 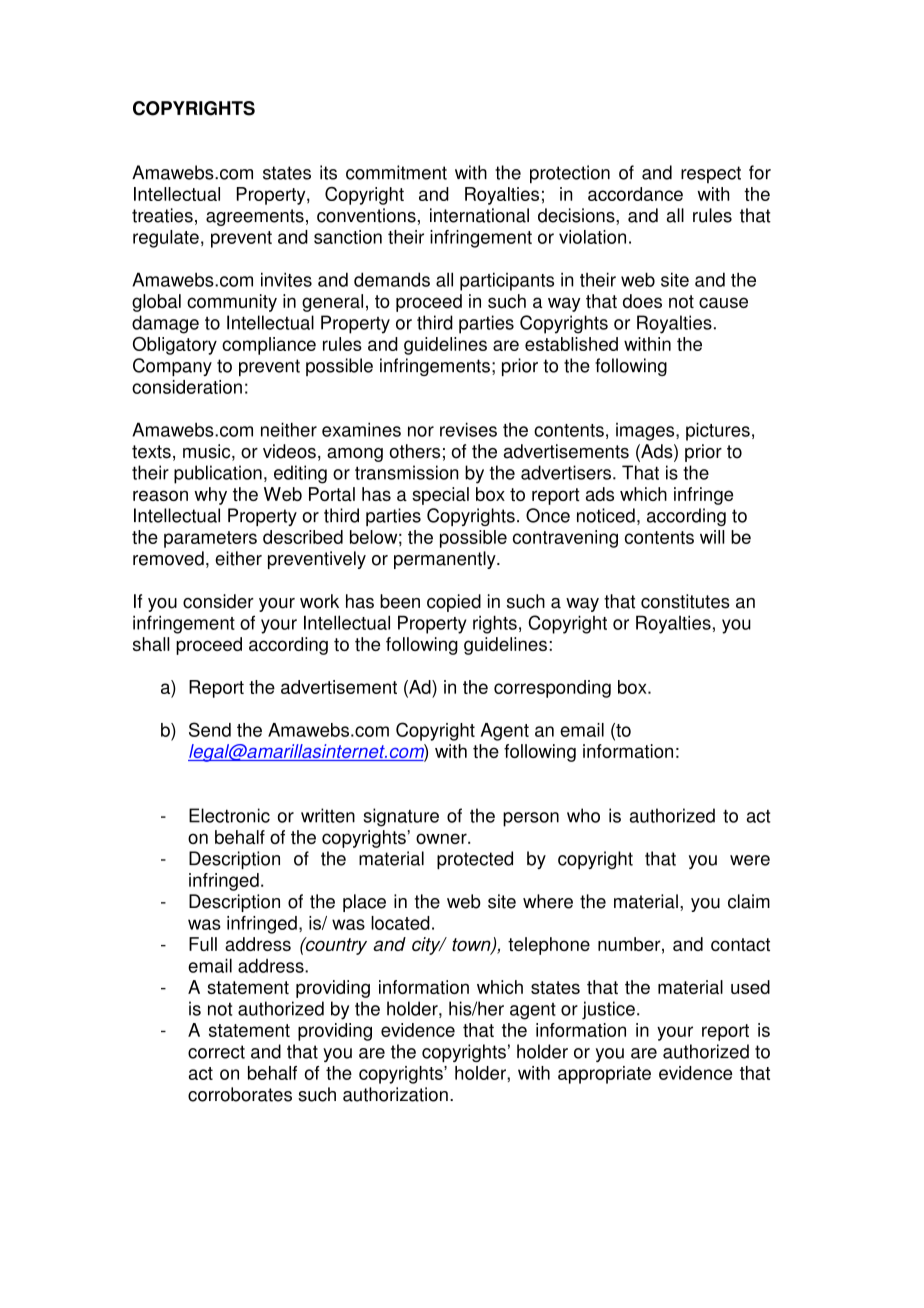 What do you see at coordinates (442, 838) in the image?
I see `owner` at bounding box center [442, 838].
